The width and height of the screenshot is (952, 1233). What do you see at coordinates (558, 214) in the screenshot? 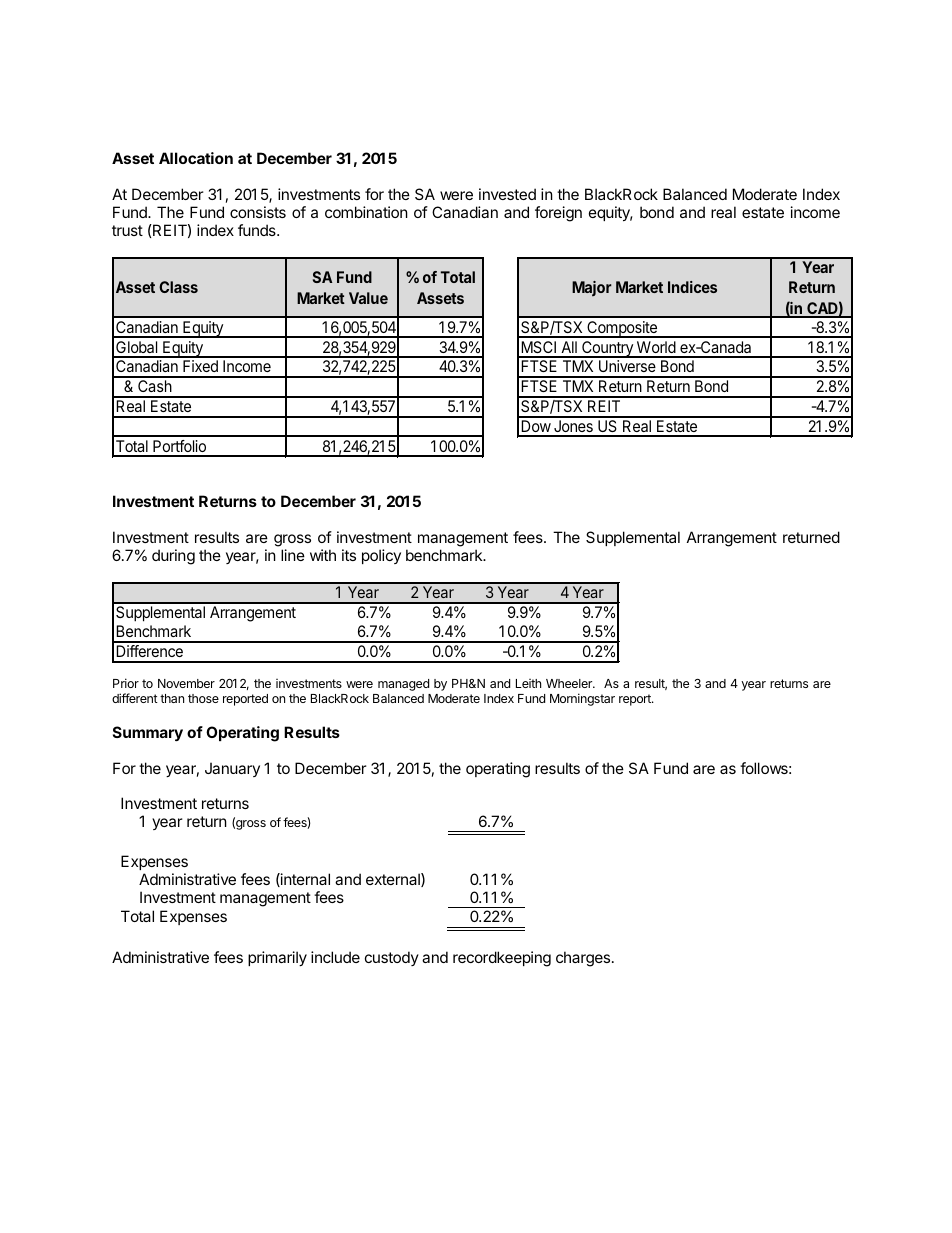
I see `foreign` at bounding box center [558, 214].
